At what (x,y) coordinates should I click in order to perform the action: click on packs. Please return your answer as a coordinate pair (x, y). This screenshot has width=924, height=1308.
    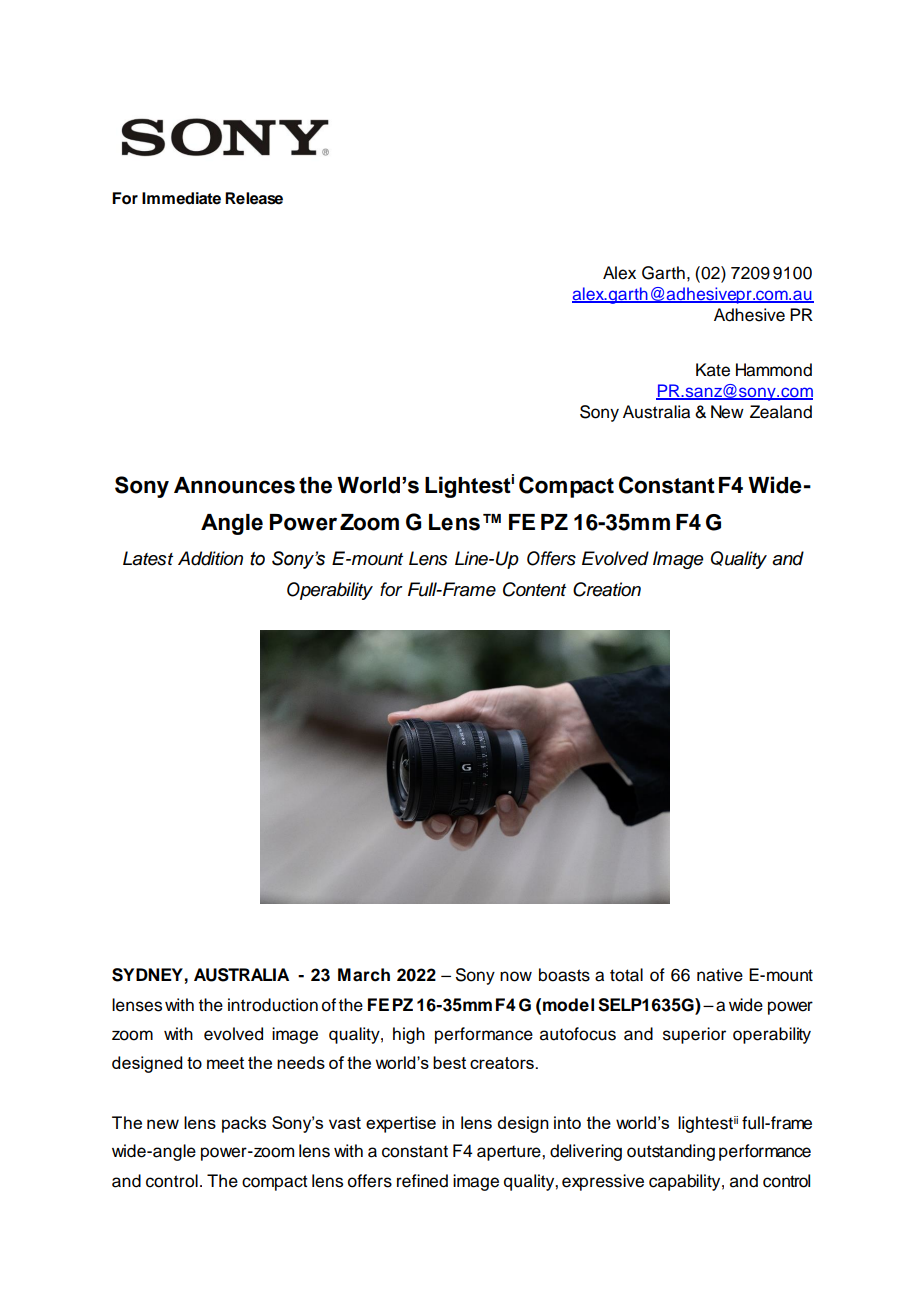
    Looking at the image, I should click on (244, 1124).
